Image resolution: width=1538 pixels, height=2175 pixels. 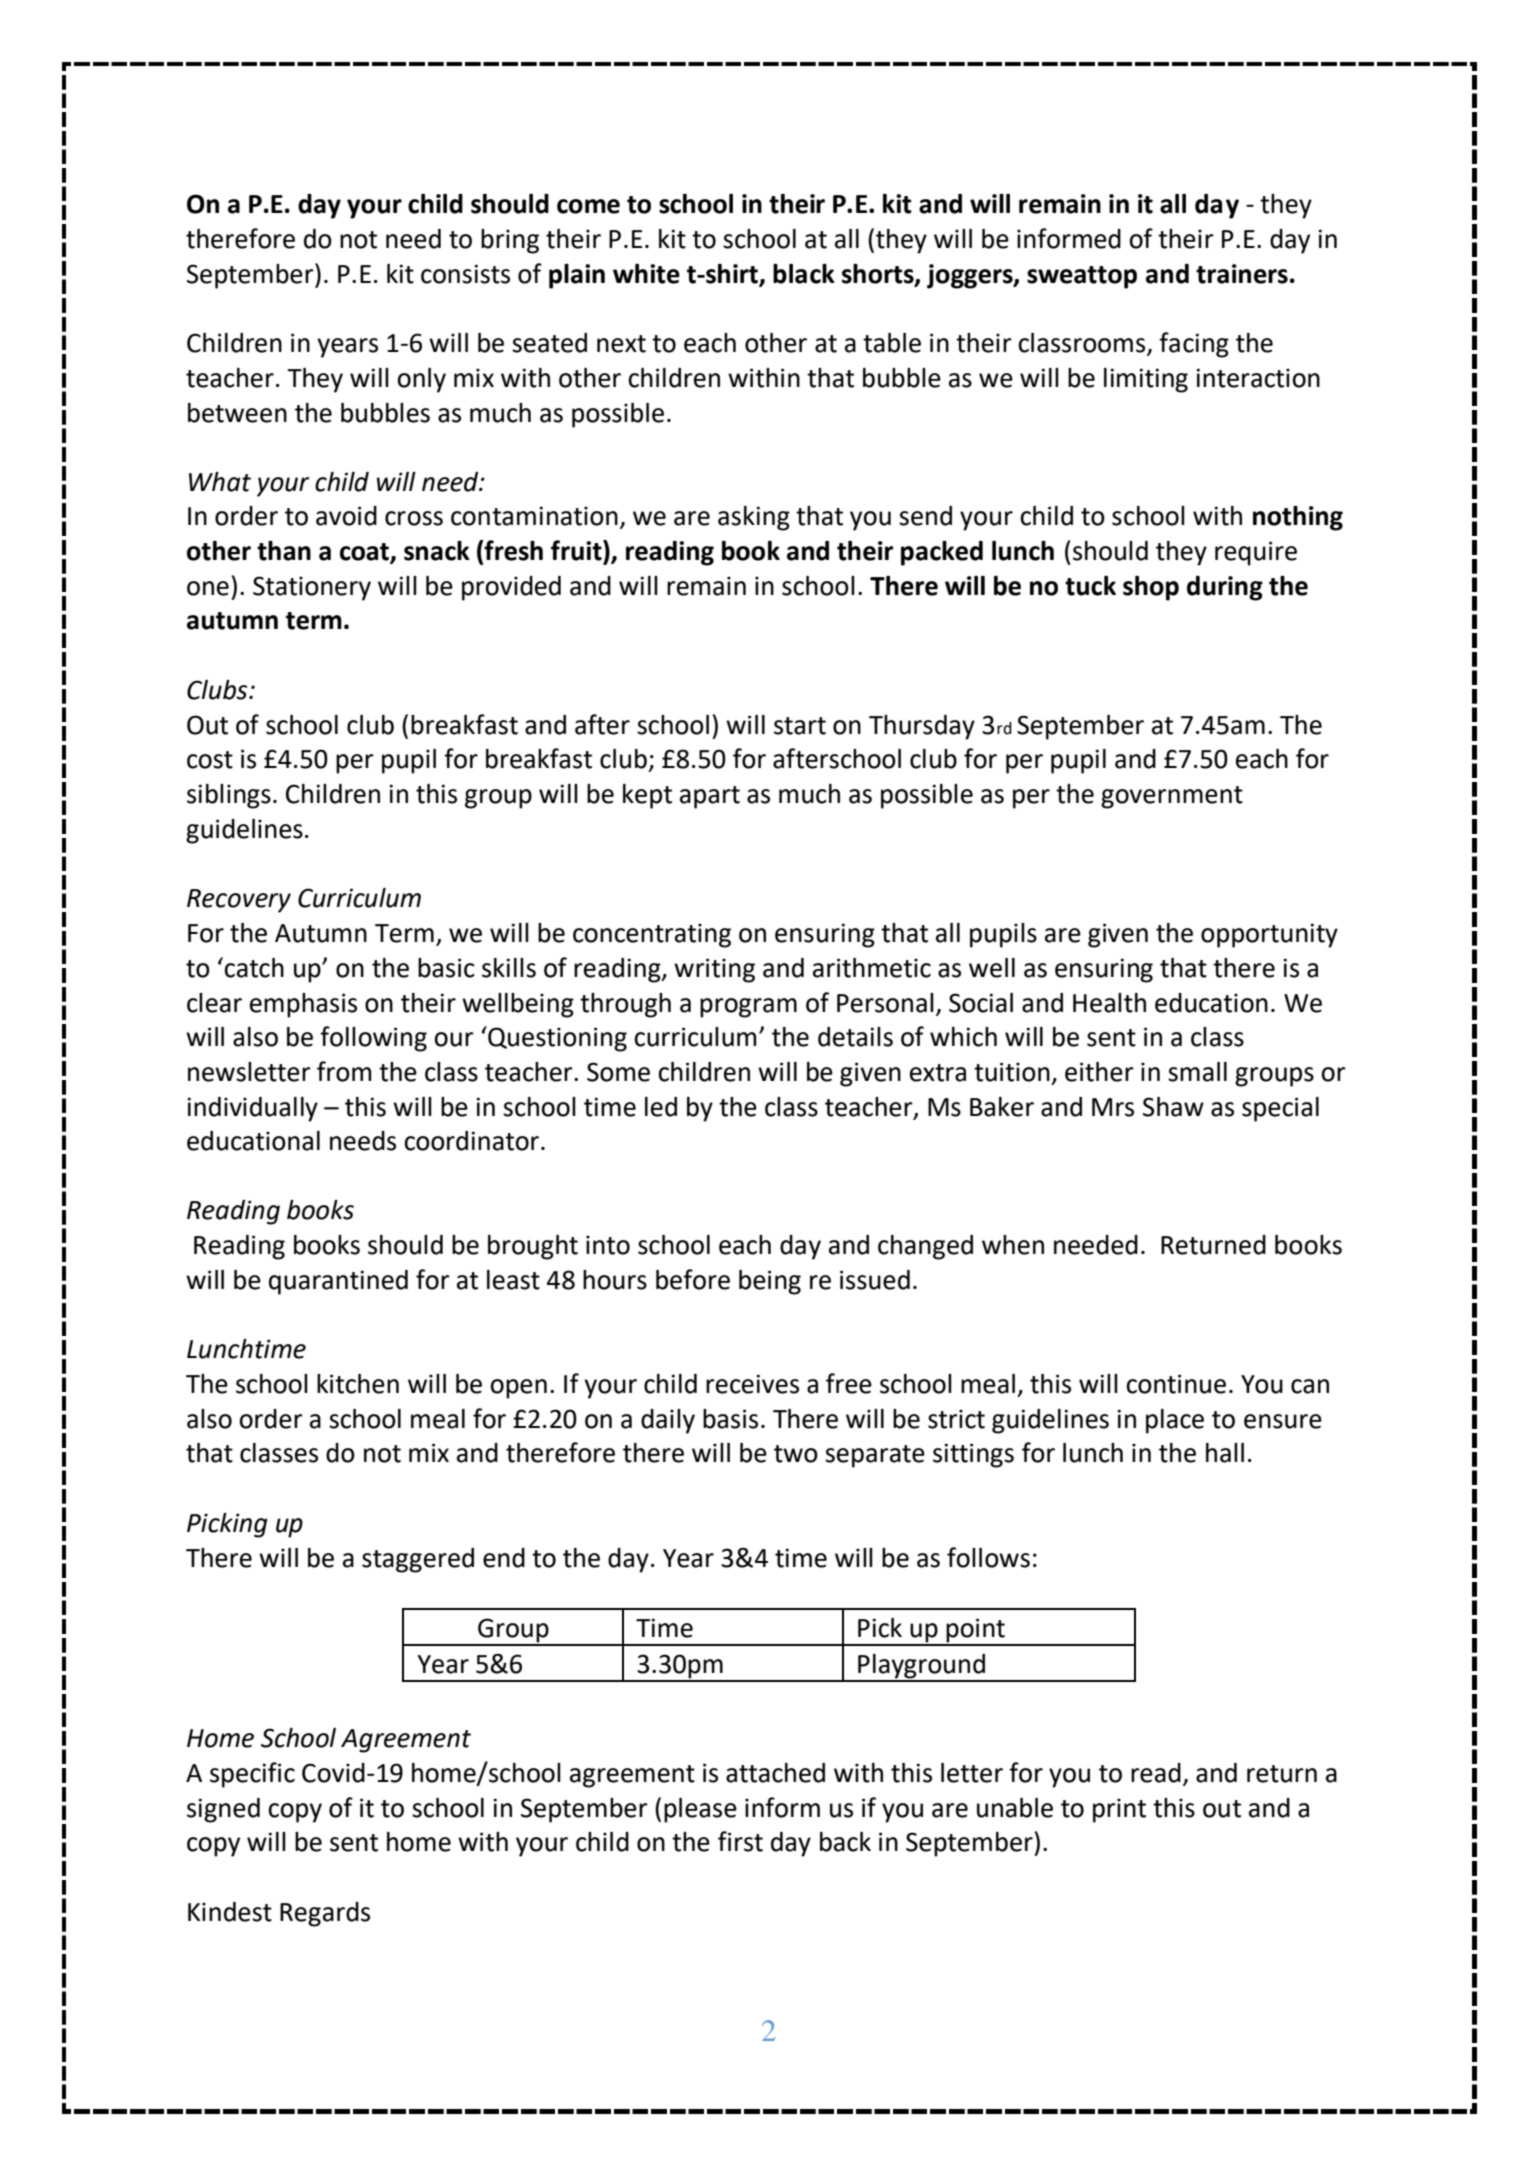 I want to click on trainers, so click(x=1242, y=274).
